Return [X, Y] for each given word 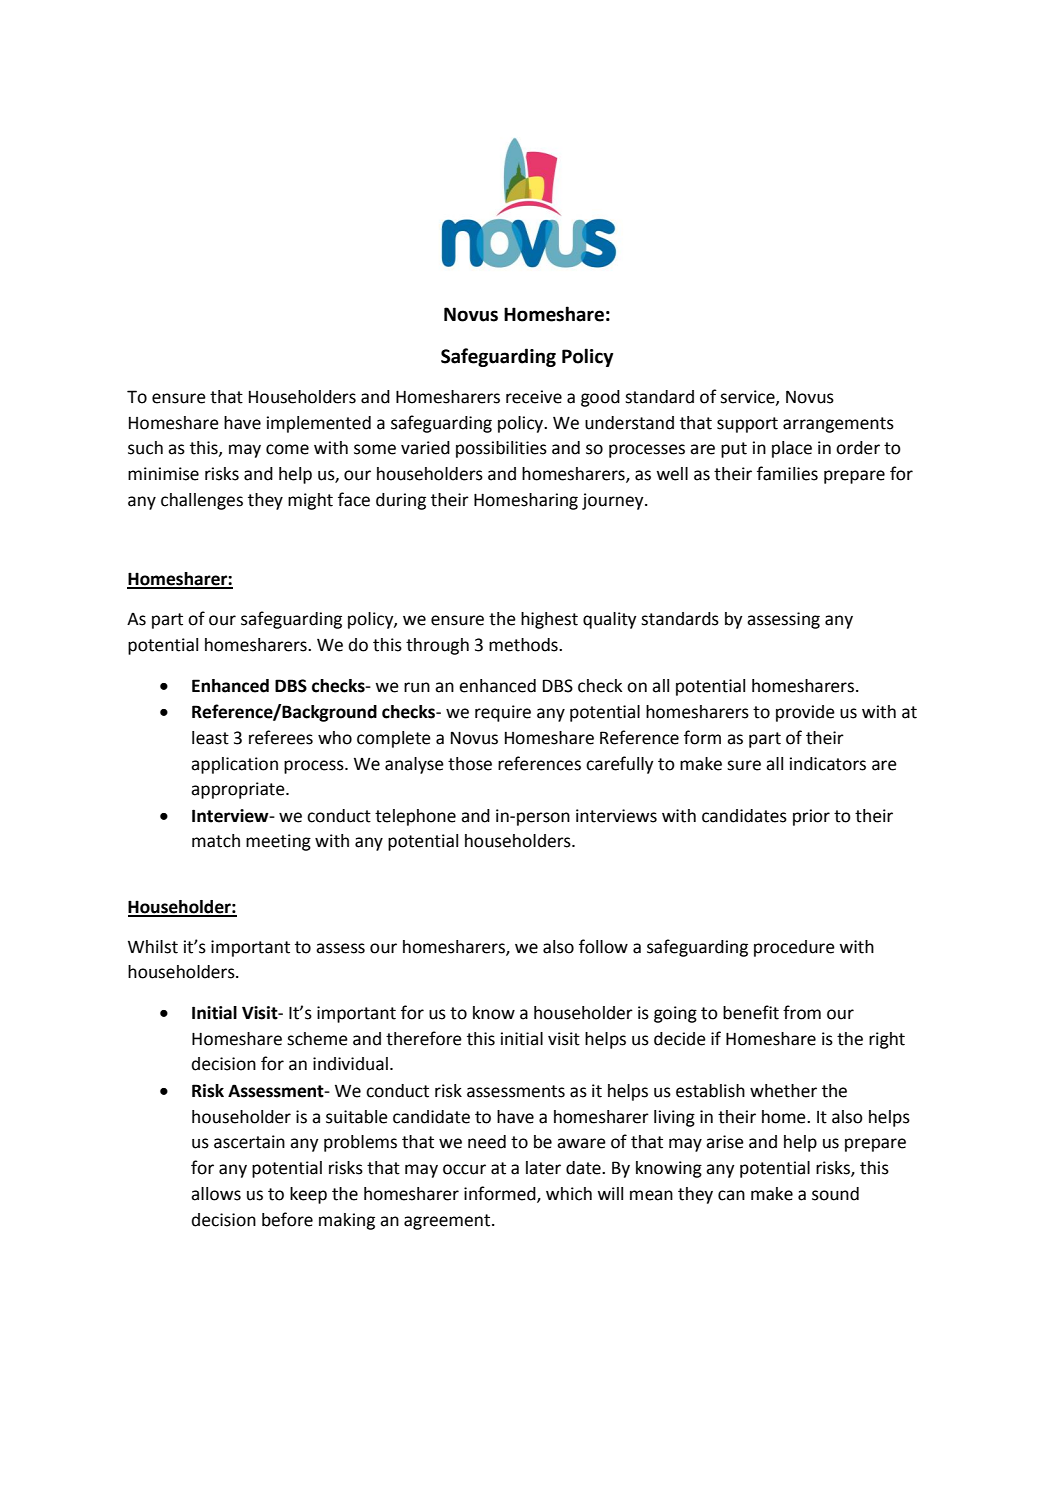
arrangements [838, 425]
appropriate [239, 790]
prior [811, 817]
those [470, 764]
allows [216, 1194]
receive [534, 397]
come [287, 449]
